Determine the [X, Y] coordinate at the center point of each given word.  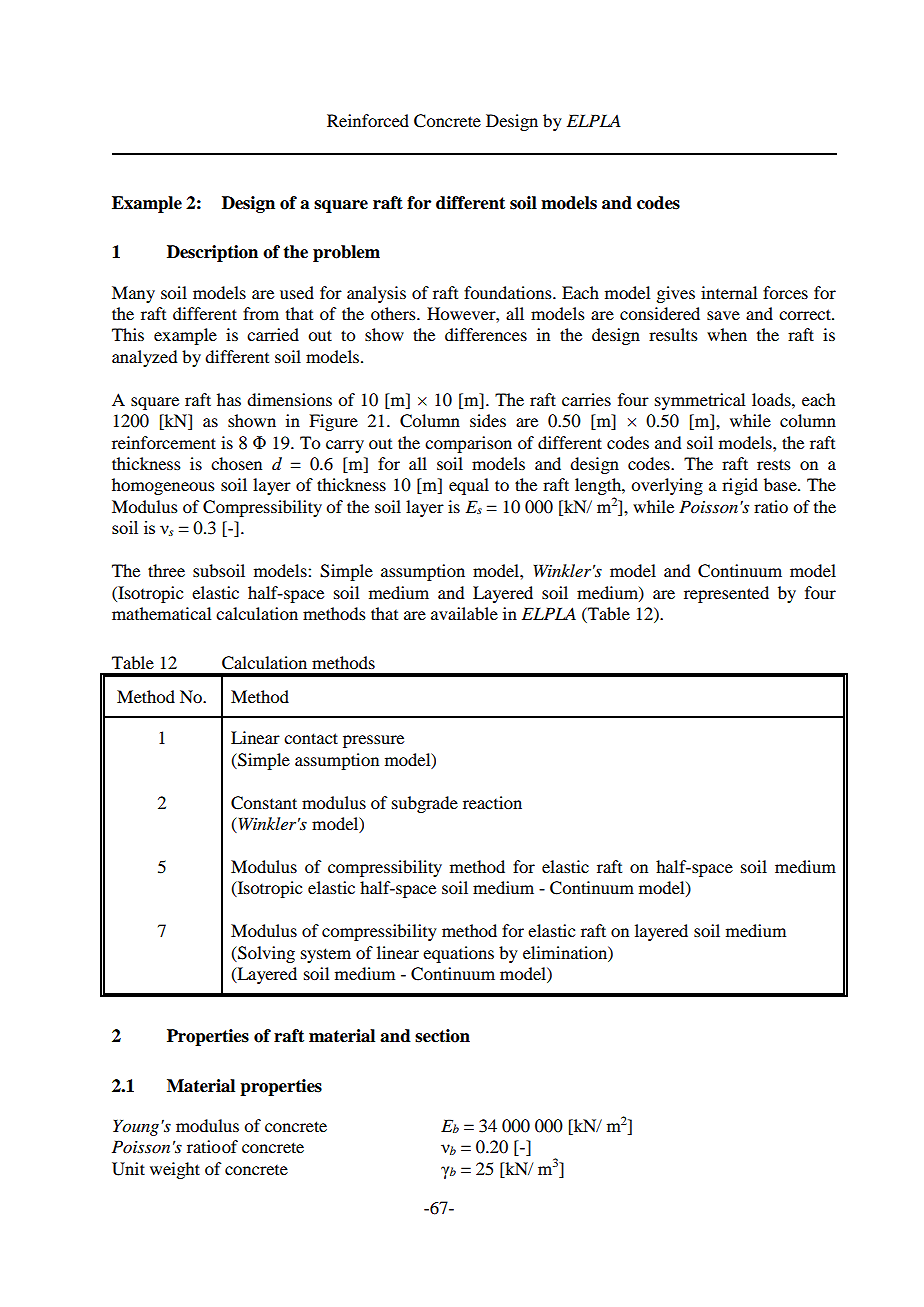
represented [726, 594]
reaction [492, 802]
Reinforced [368, 120]
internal [729, 292]
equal [469, 486]
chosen [236, 463]
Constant [264, 803]
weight [175, 1170]
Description [212, 253]
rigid [740, 486]
